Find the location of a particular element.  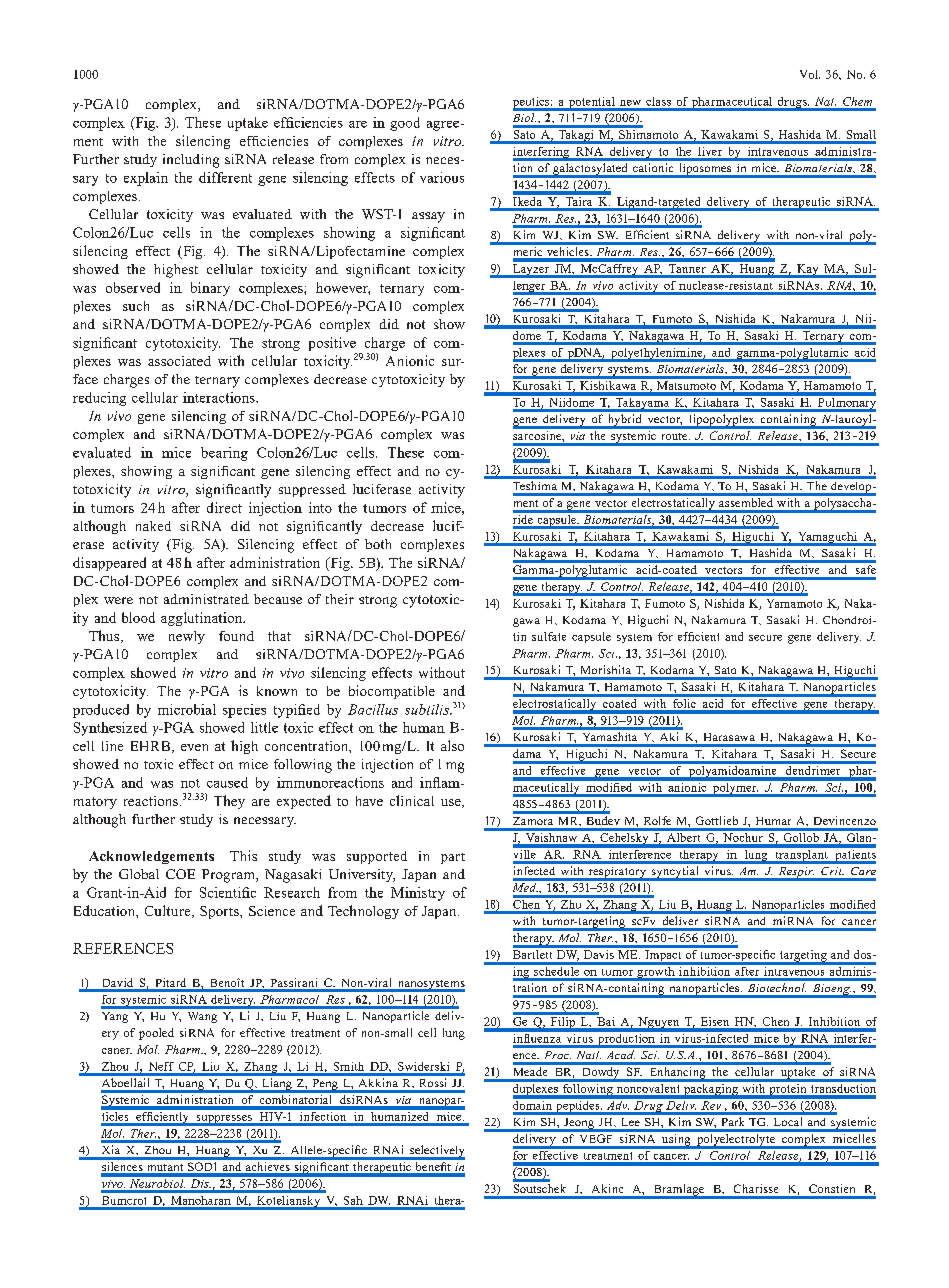

pooled is located at coordinates (156, 1034).
